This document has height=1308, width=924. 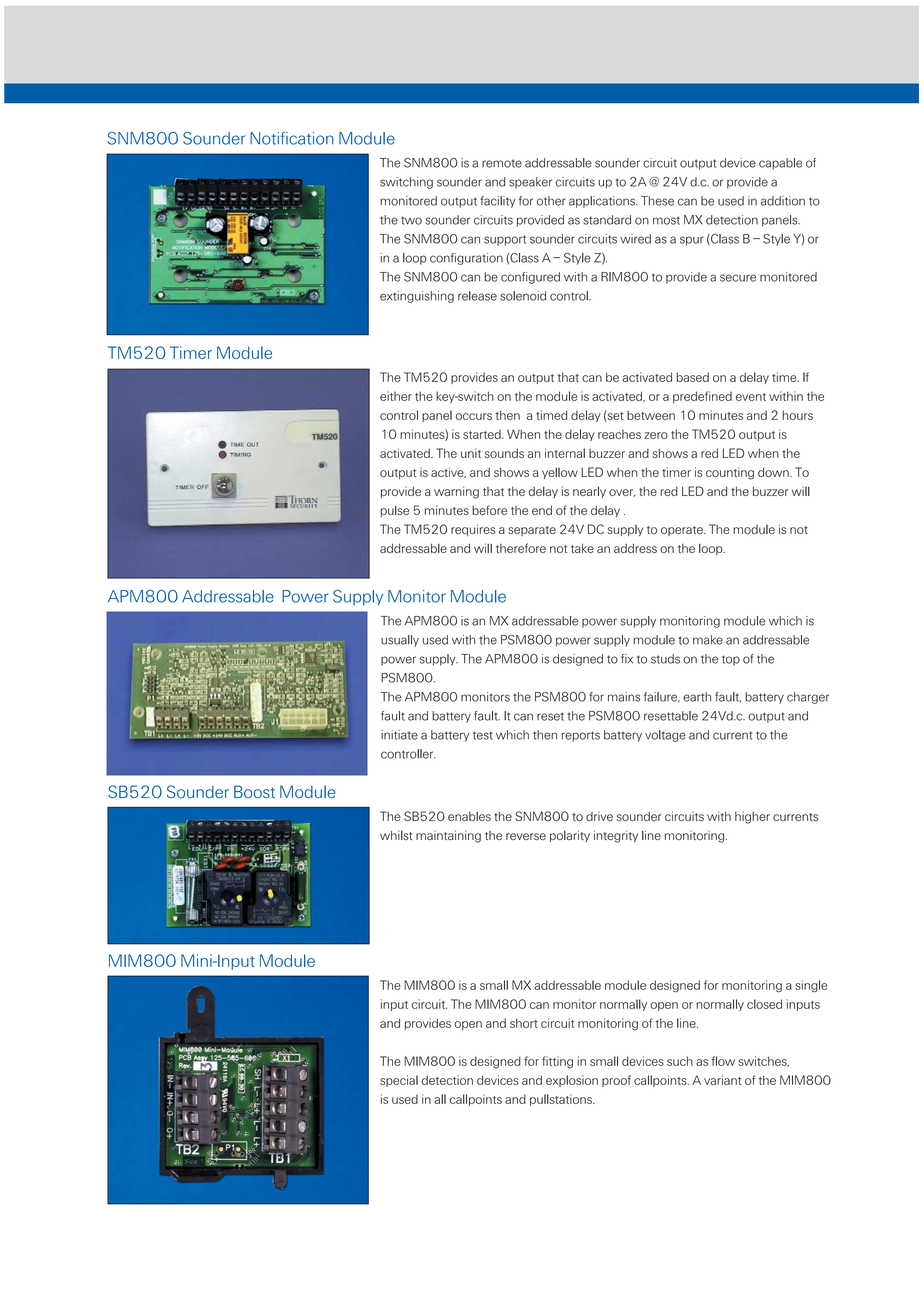 I want to click on therefore, so click(x=521, y=548).
